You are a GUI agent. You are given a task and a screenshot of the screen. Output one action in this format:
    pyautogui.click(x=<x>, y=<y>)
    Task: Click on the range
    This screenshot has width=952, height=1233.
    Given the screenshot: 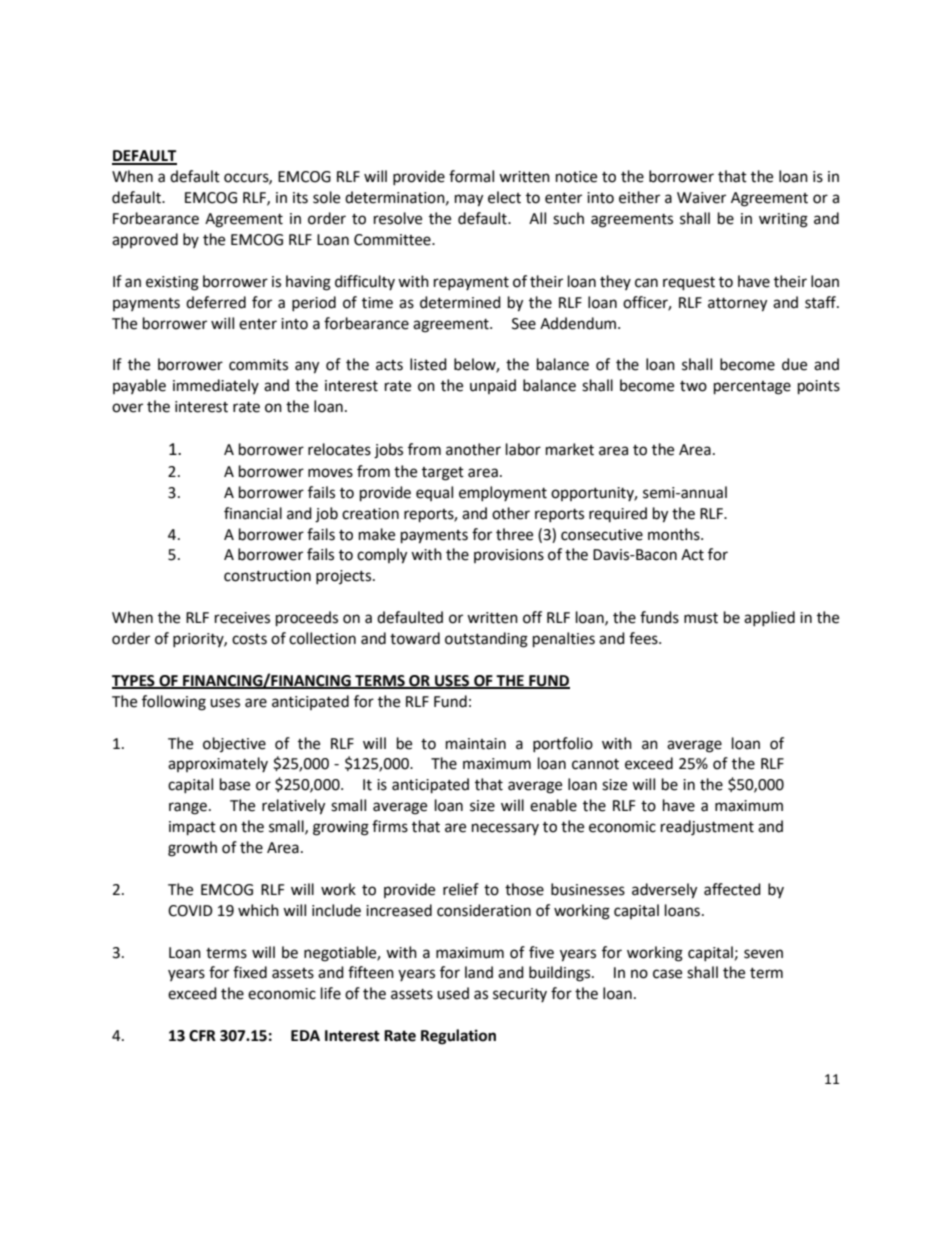 What is the action you would take?
    pyautogui.click(x=188, y=808)
